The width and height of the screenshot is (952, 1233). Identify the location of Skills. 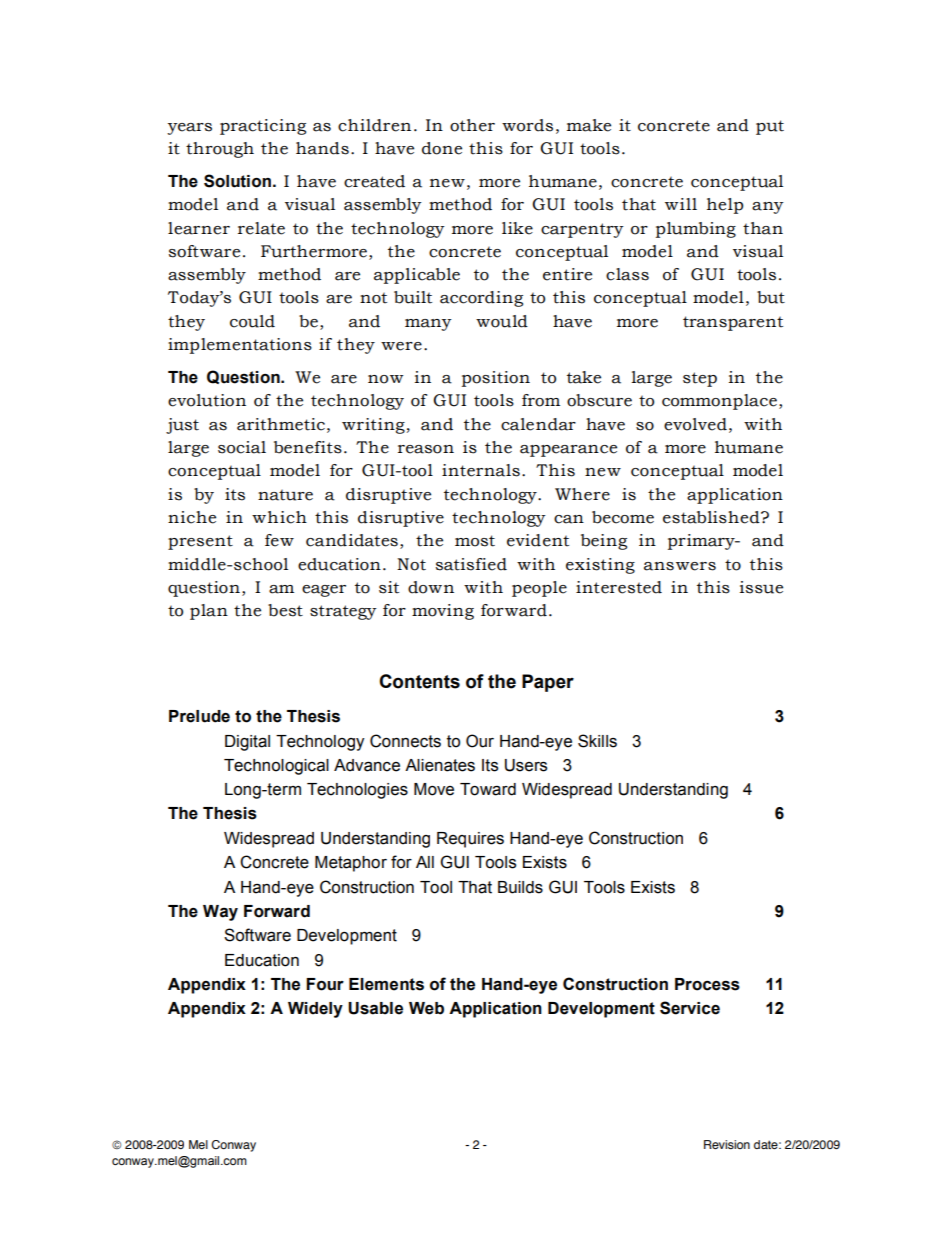
(597, 741).
